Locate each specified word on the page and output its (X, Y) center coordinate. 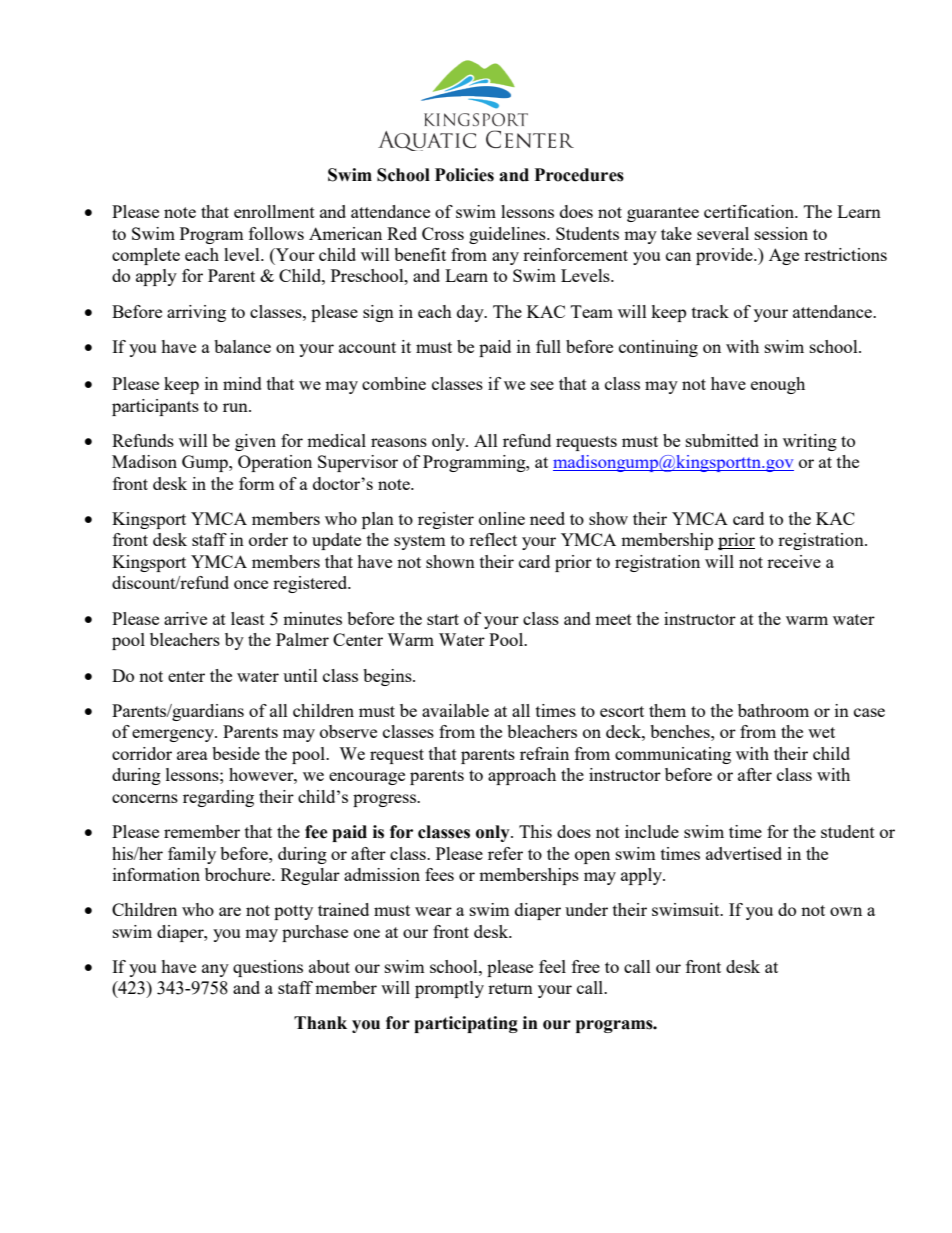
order (268, 539)
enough (778, 385)
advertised (744, 853)
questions (268, 968)
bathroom (773, 710)
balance (242, 346)
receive (794, 561)
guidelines (508, 235)
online (502, 518)
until (300, 675)
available (455, 710)
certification (750, 211)
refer (505, 853)
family (192, 855)
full (548, 346)
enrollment (274, 211)
